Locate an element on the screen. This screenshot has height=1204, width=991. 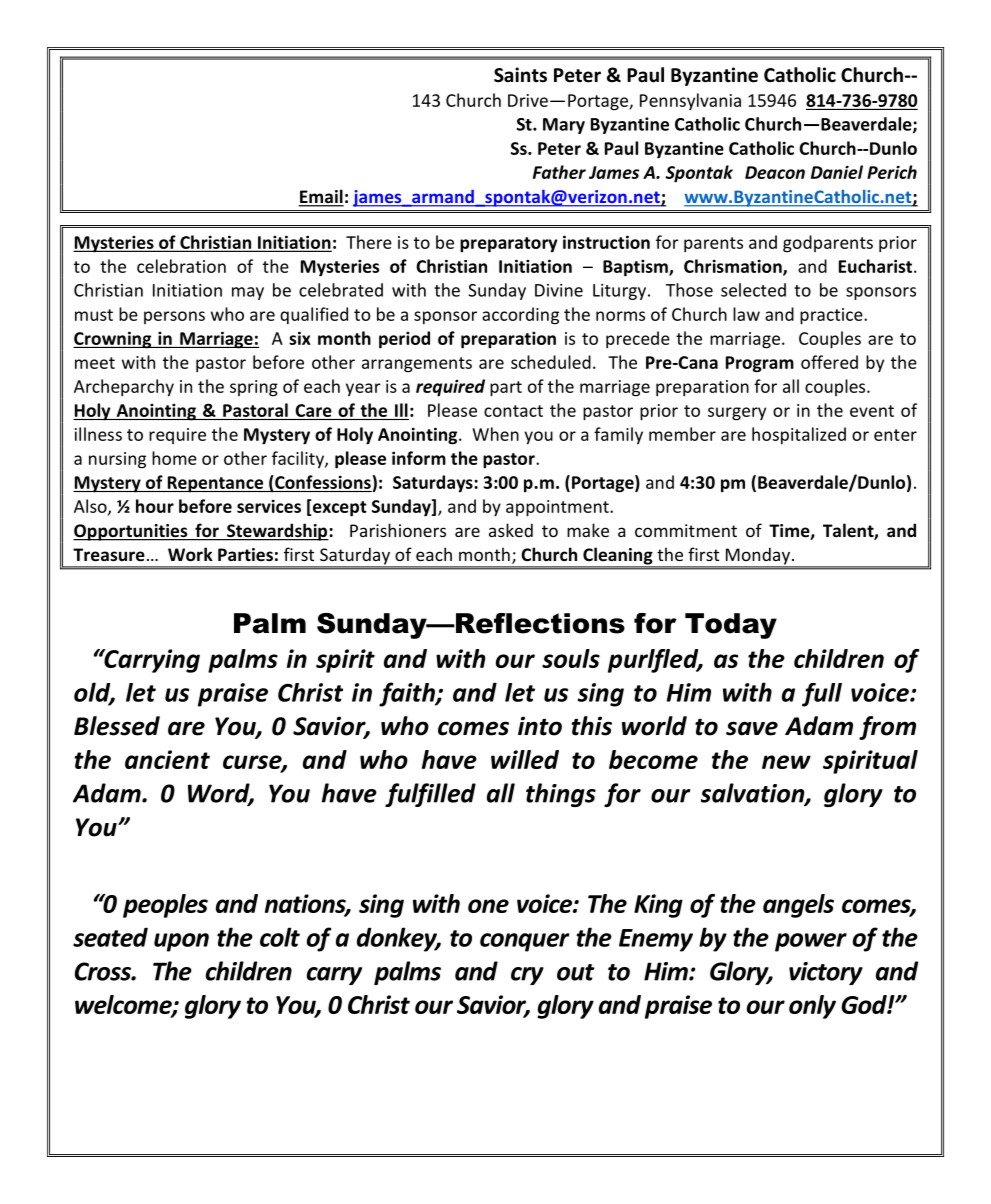
Saints is located at coordinates (520, 75).
